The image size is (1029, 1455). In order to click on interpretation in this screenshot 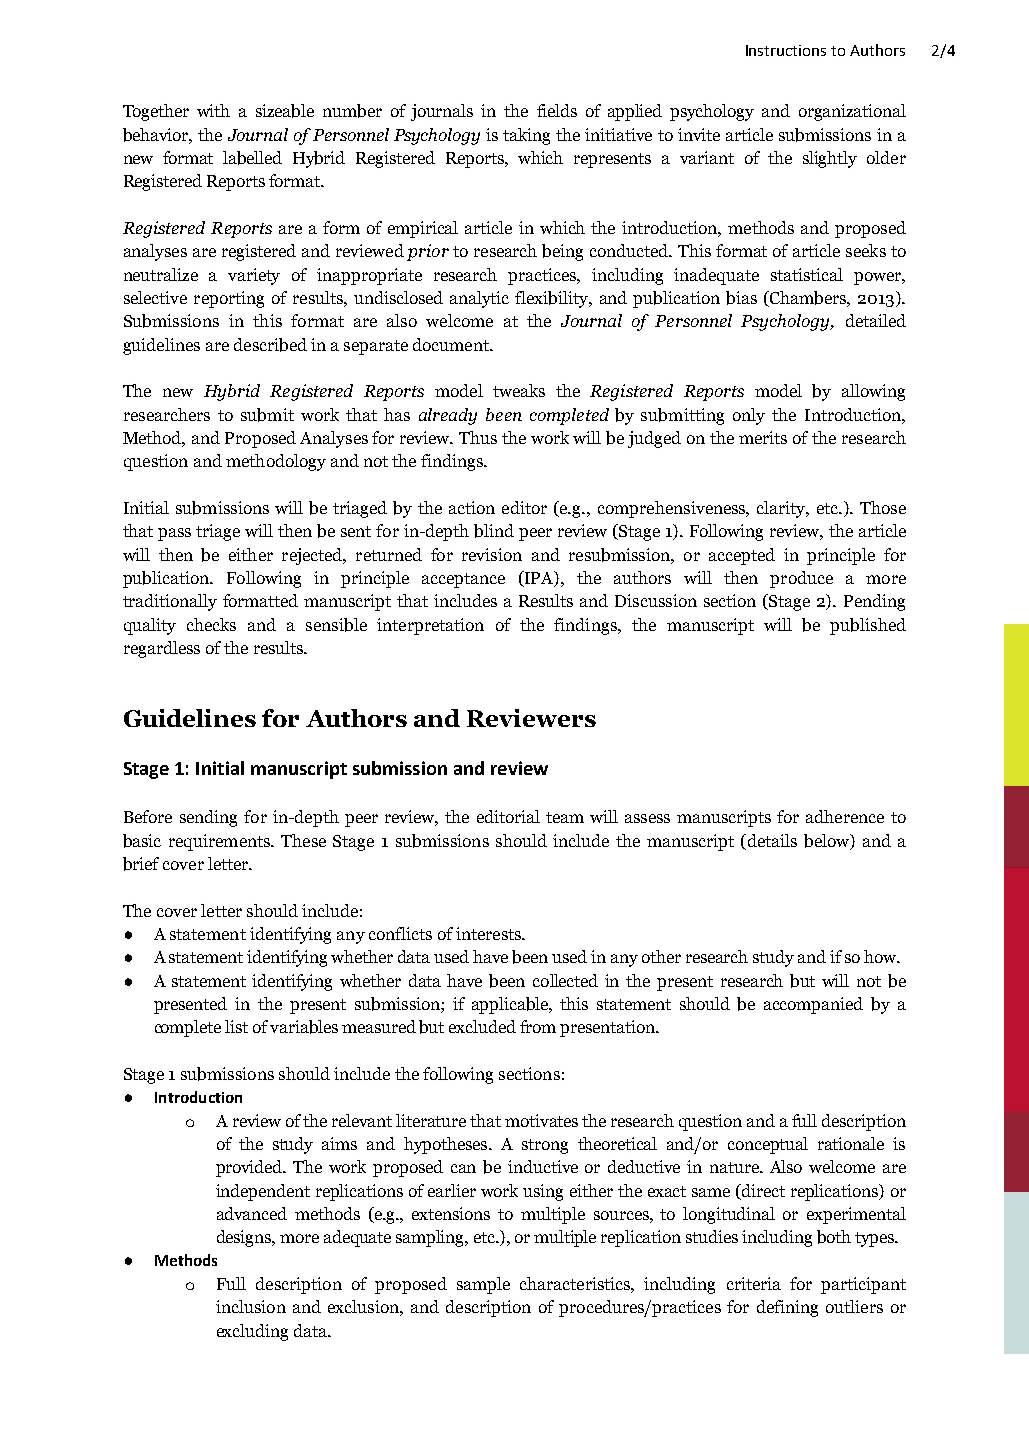, I will do `click(430, 626)`.
